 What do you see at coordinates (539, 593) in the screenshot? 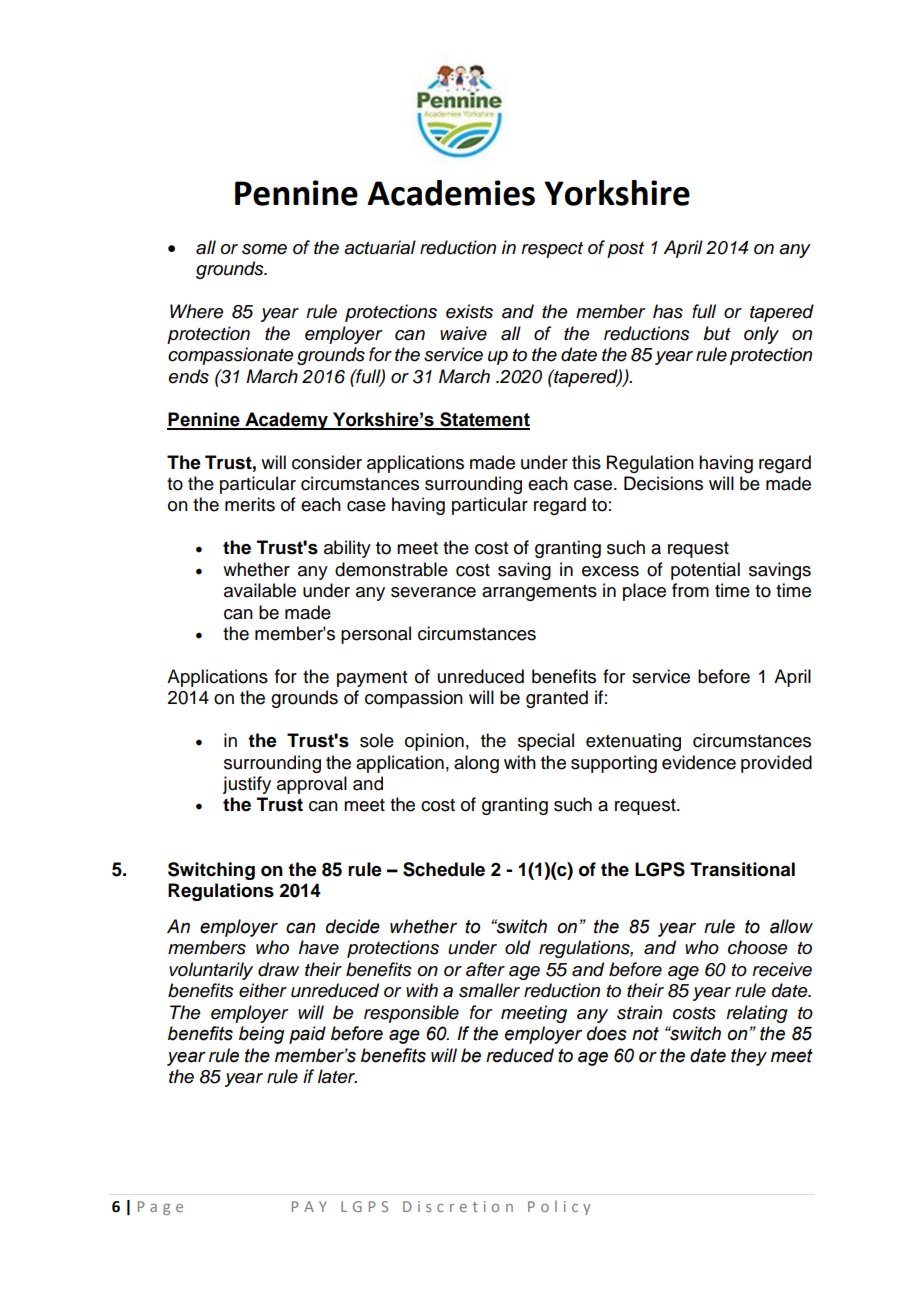
I see `arrangements` at bounding box center [539, 593].
